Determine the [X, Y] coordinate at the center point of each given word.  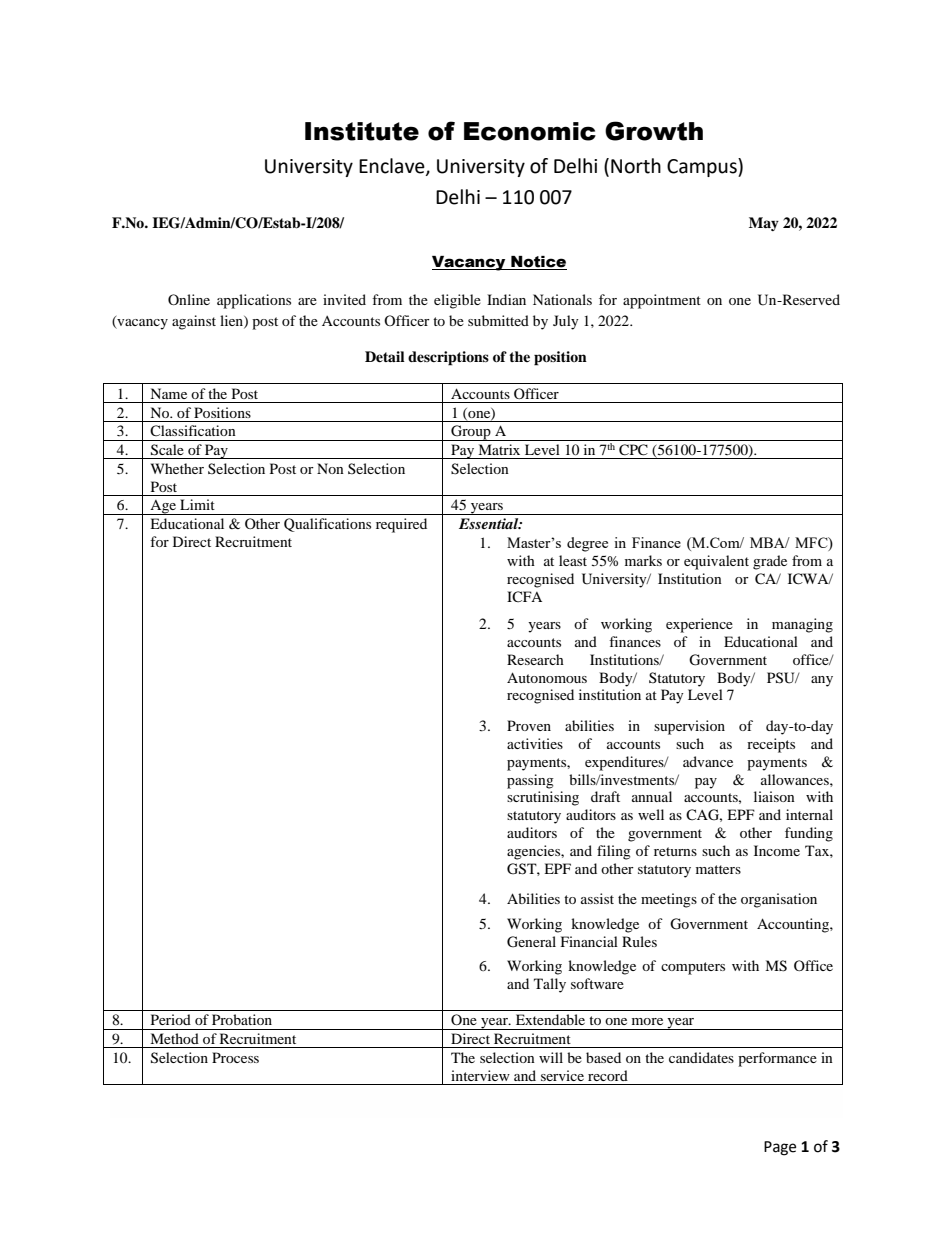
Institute [362, 131]
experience [699, 625]
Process [235, 1057]
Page [780, 1148]
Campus [703, 167]
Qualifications [327, 525]
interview [480, 1075]
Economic [530, 131]
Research [535, 659]
